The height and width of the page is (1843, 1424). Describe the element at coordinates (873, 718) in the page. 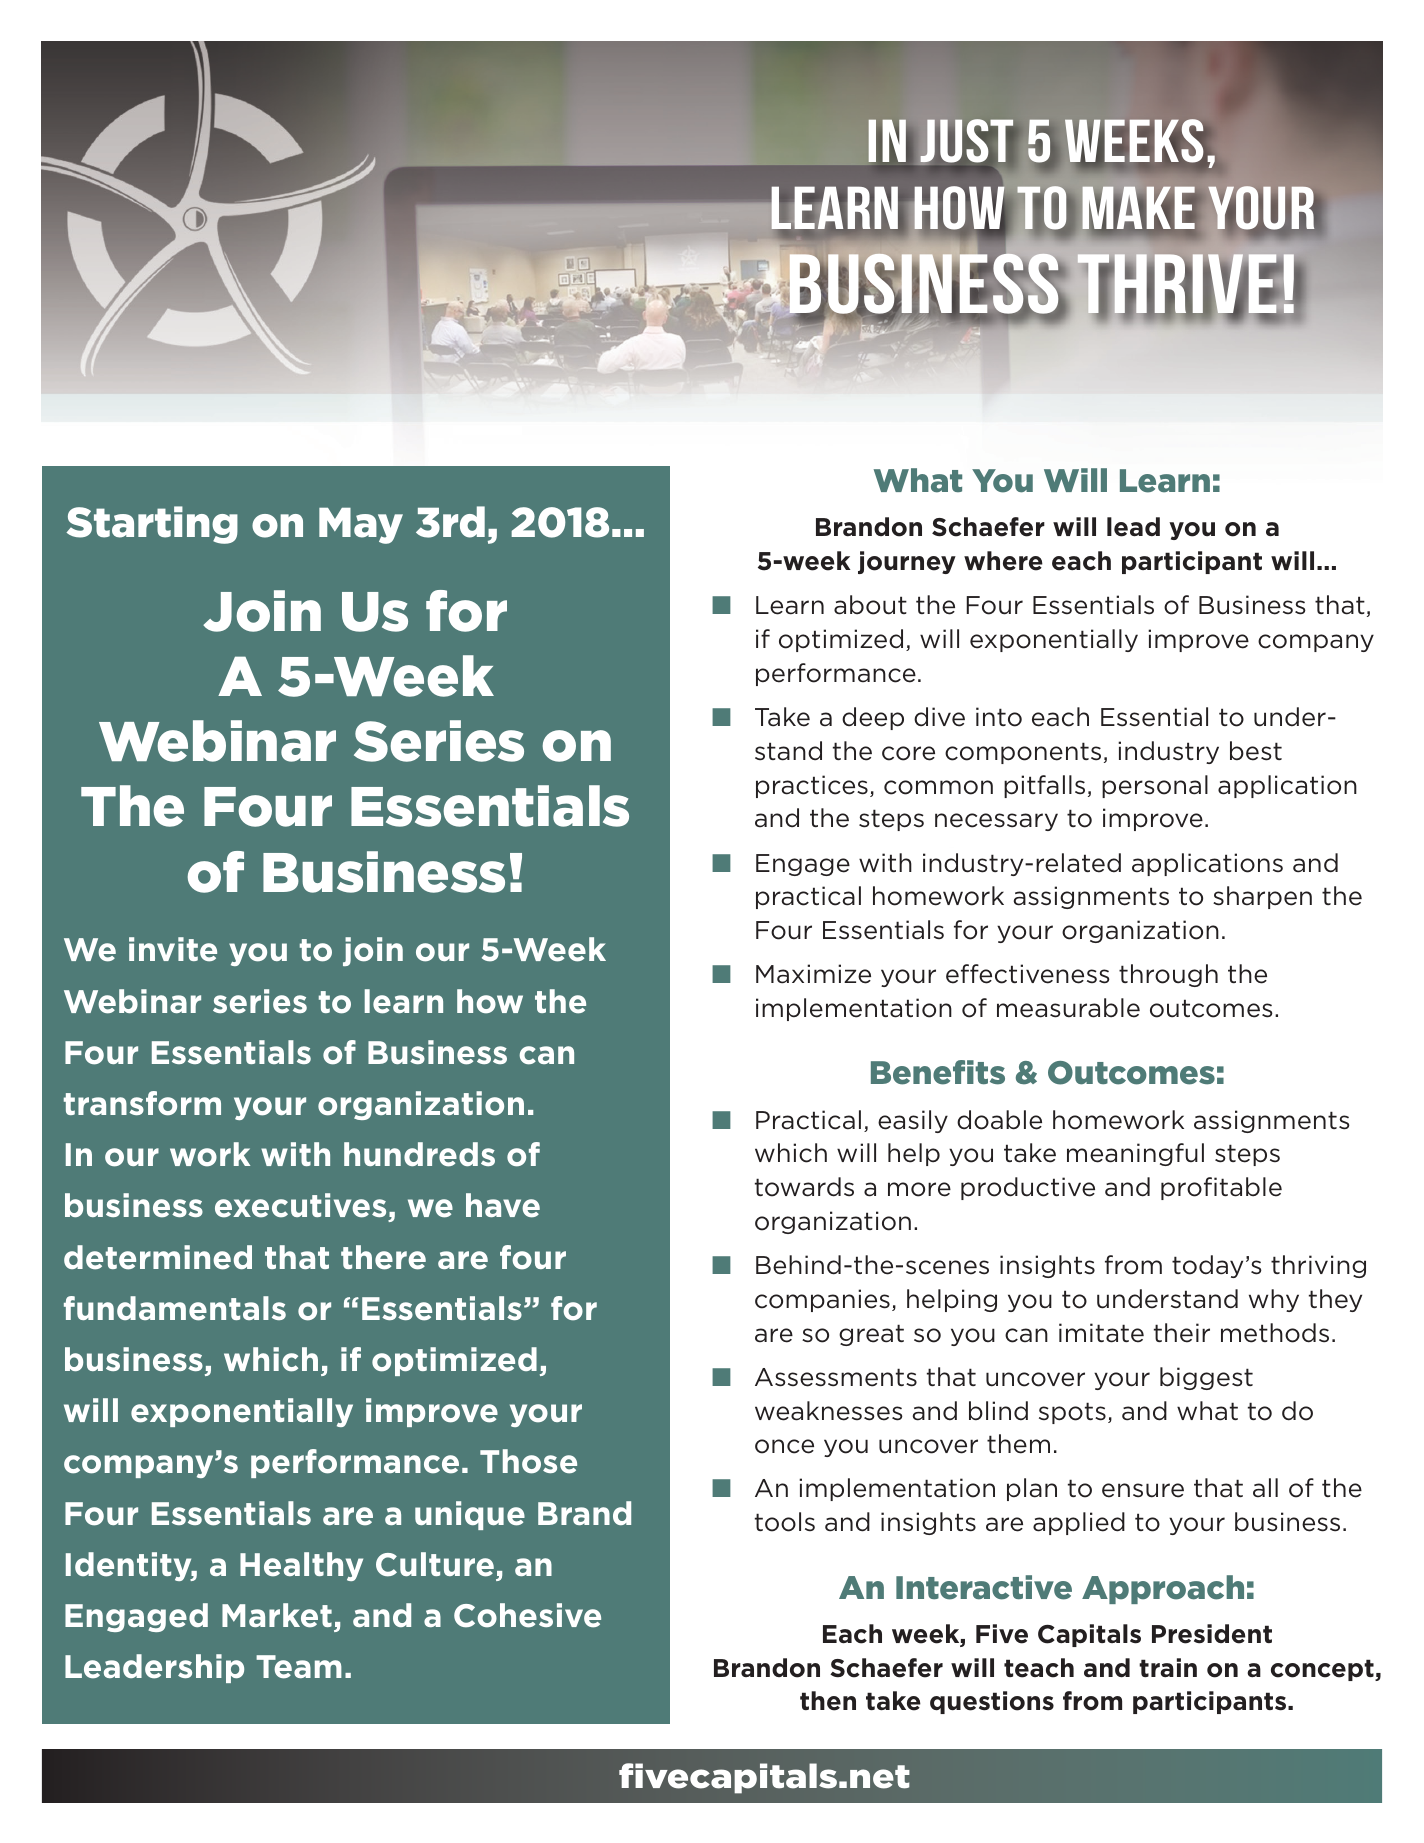

I see `deep` at that location.
